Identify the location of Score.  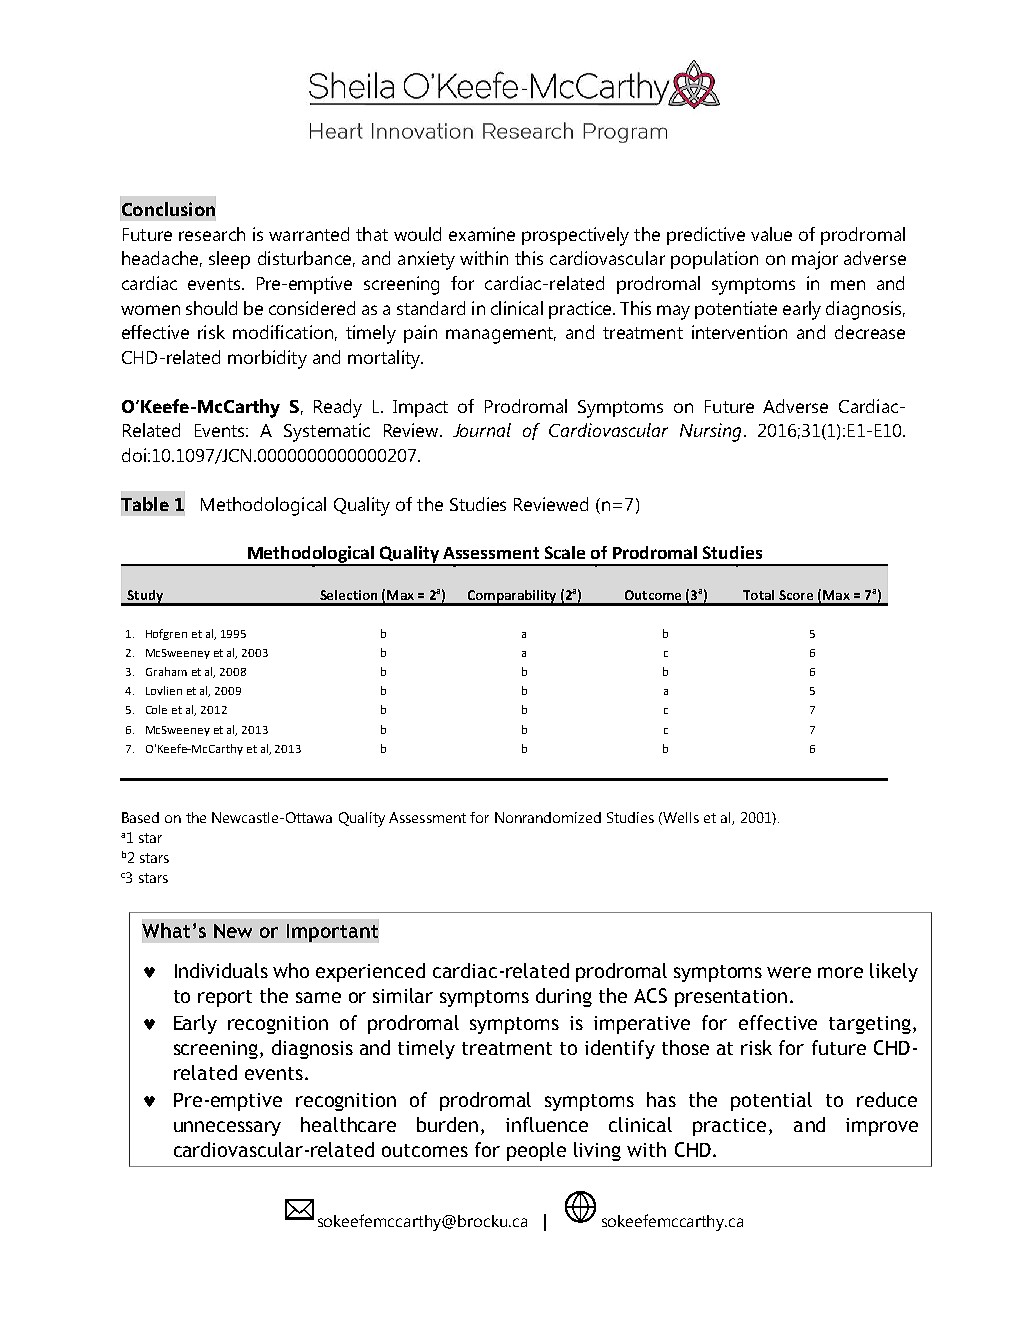
(796, 595).
